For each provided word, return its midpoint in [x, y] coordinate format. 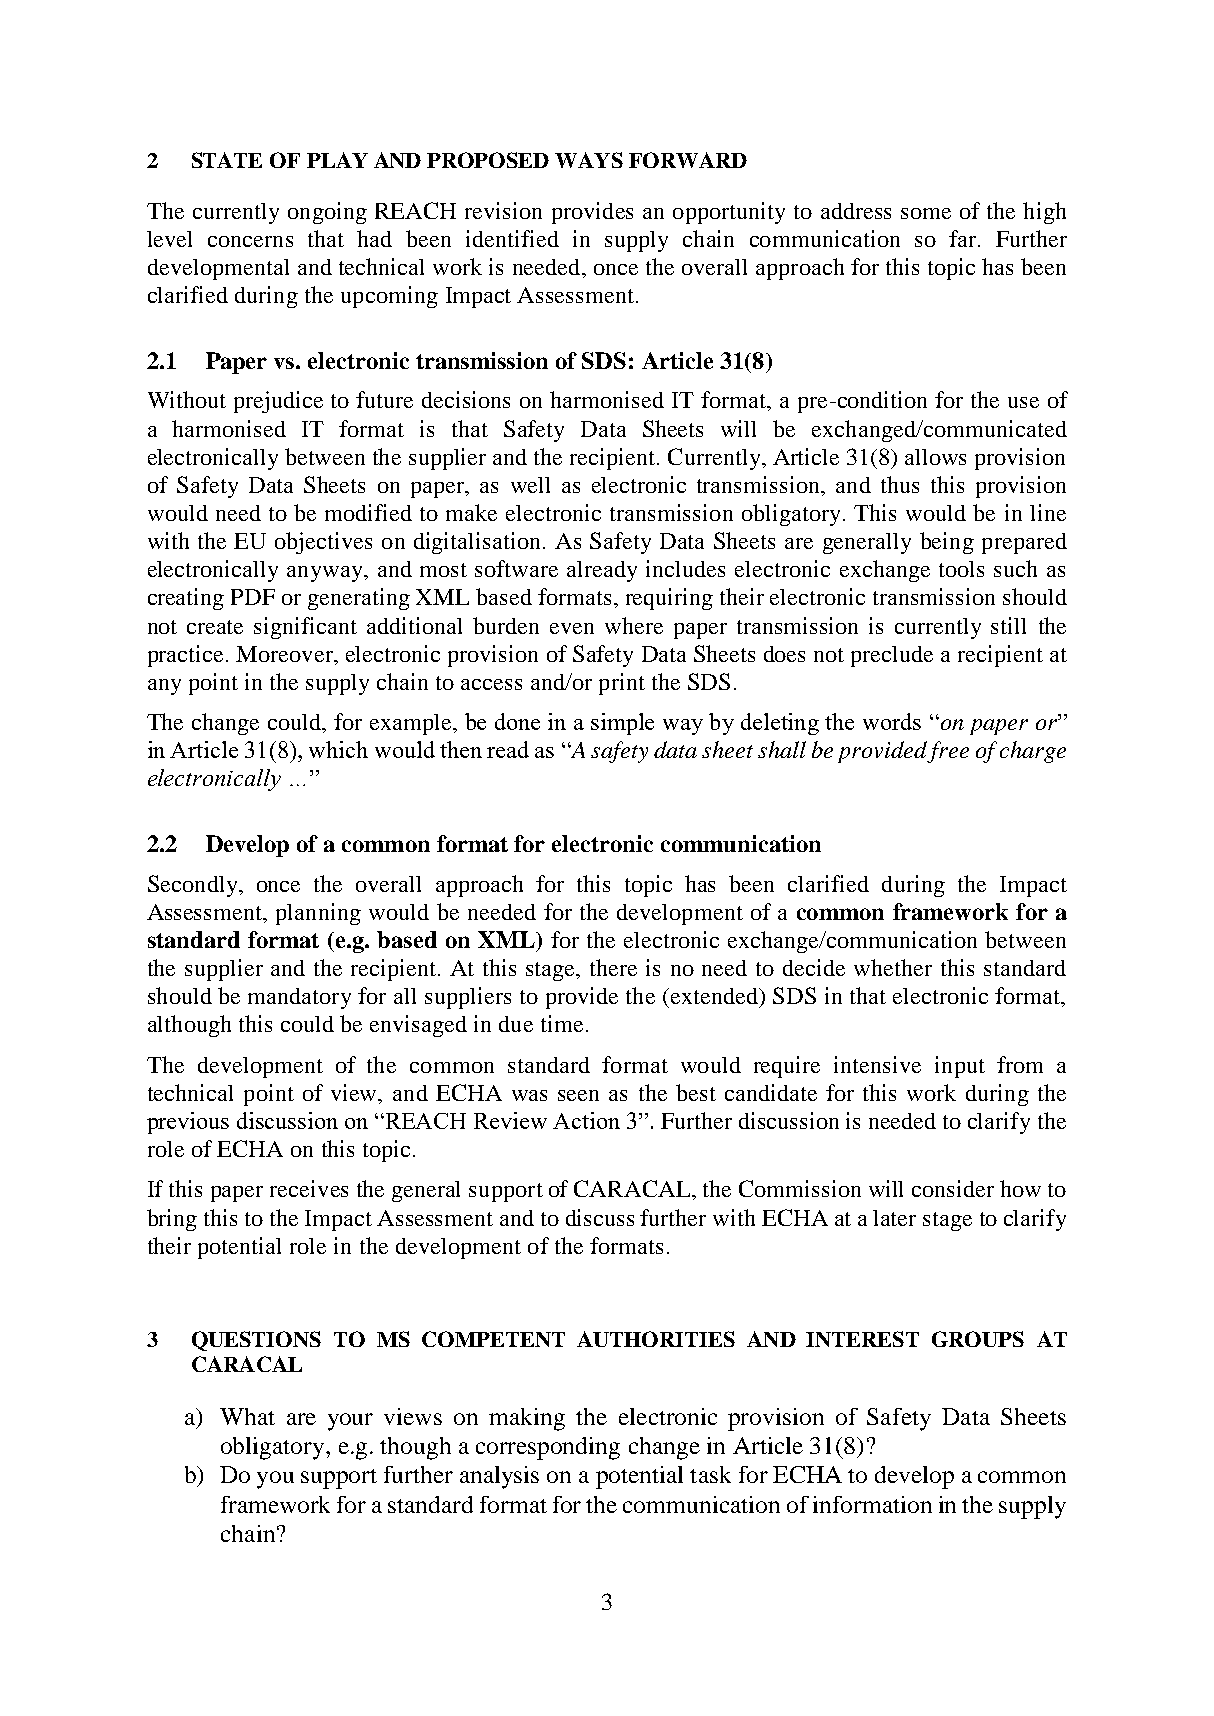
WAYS [589, 160]
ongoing [327, 213]
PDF [253, 597]
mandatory [299, 998]
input [960, 1067]
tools [961, 569]
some [926, 213]
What [247, 1416]
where [634, 625]
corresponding [548, 1448]
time [562, 1023]
